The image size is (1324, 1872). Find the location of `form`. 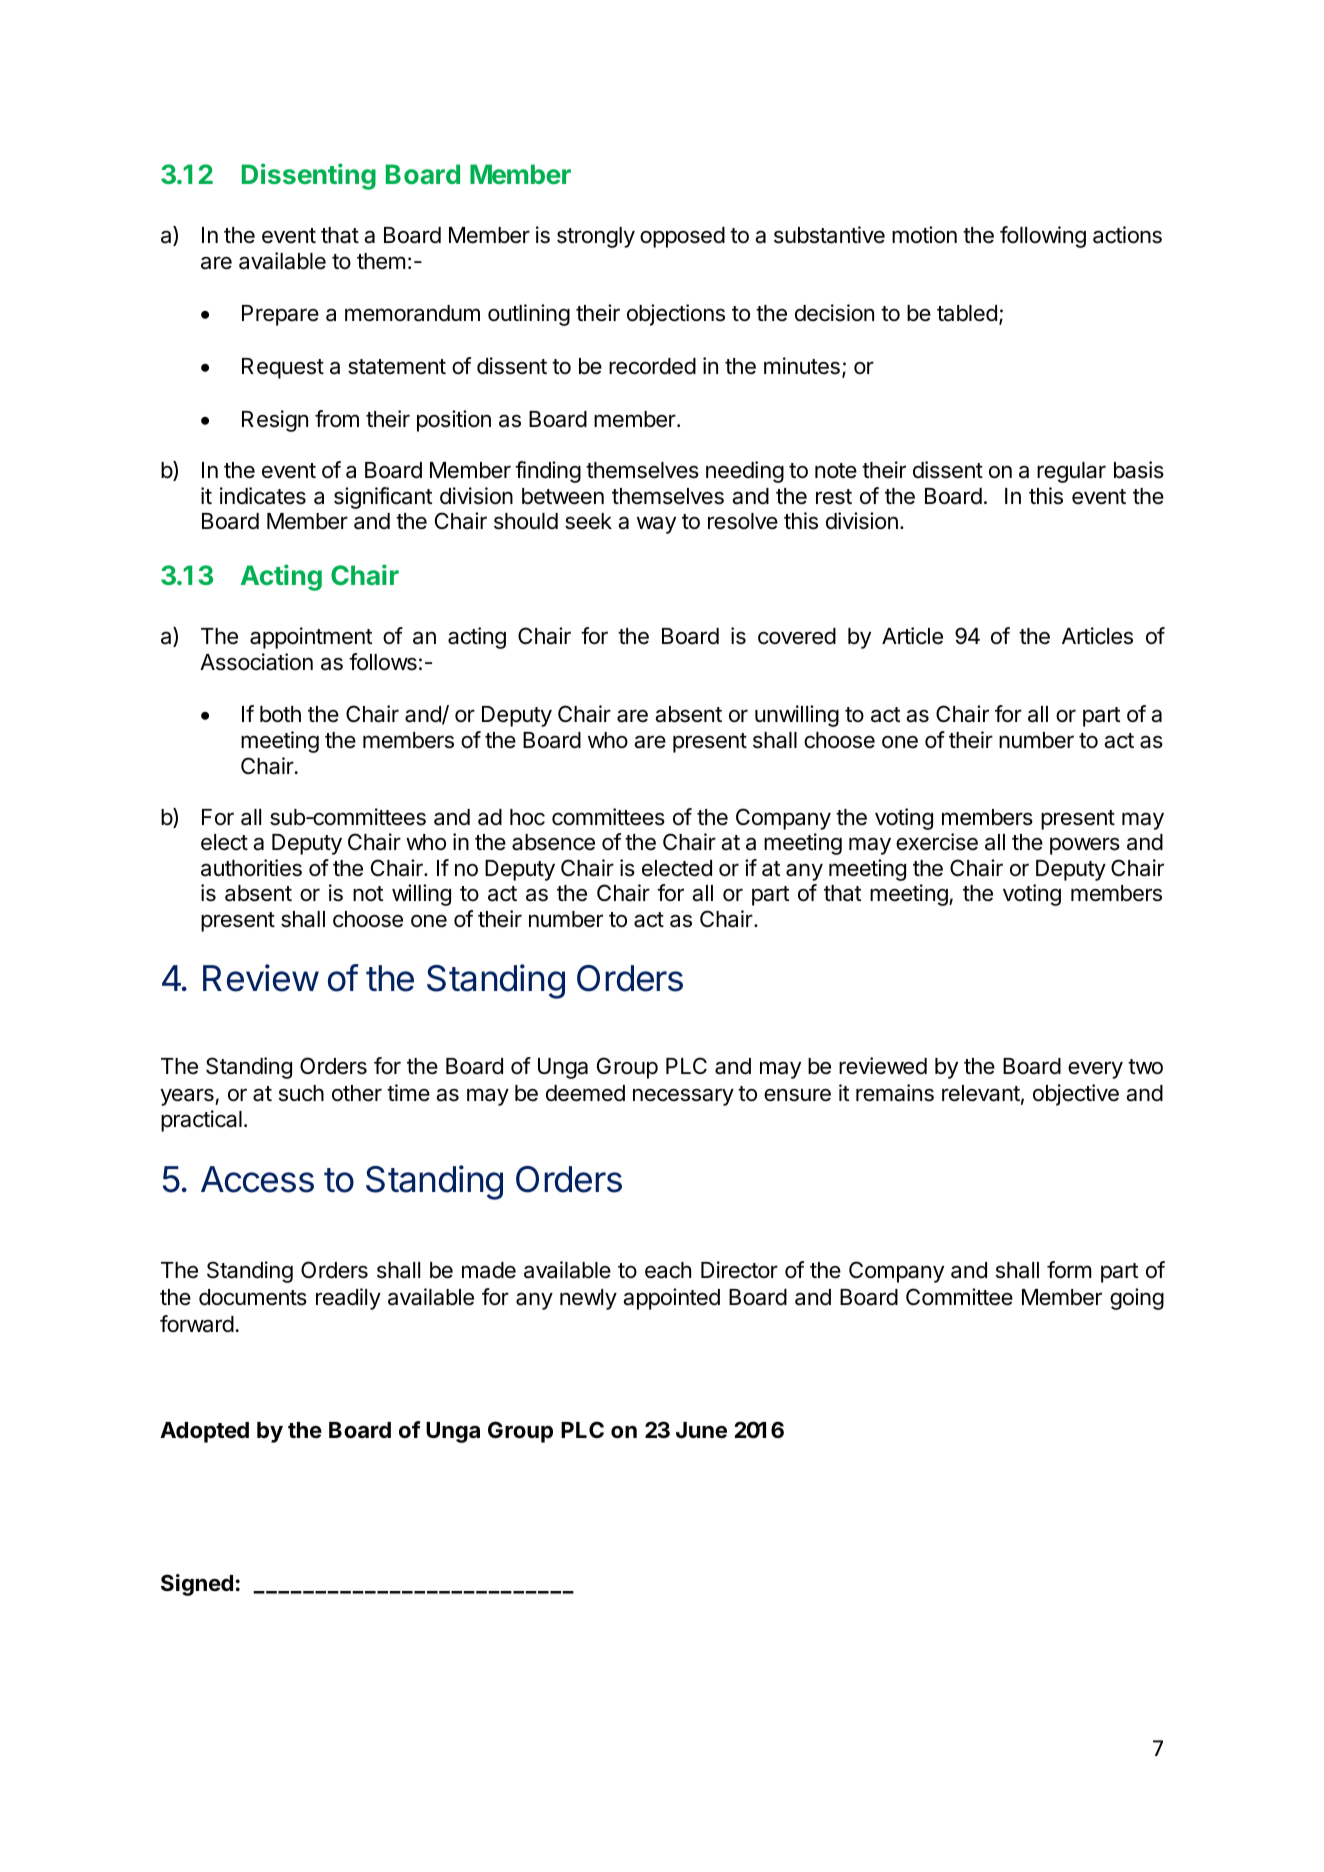

form is located at coordinates (1069, 1270).
